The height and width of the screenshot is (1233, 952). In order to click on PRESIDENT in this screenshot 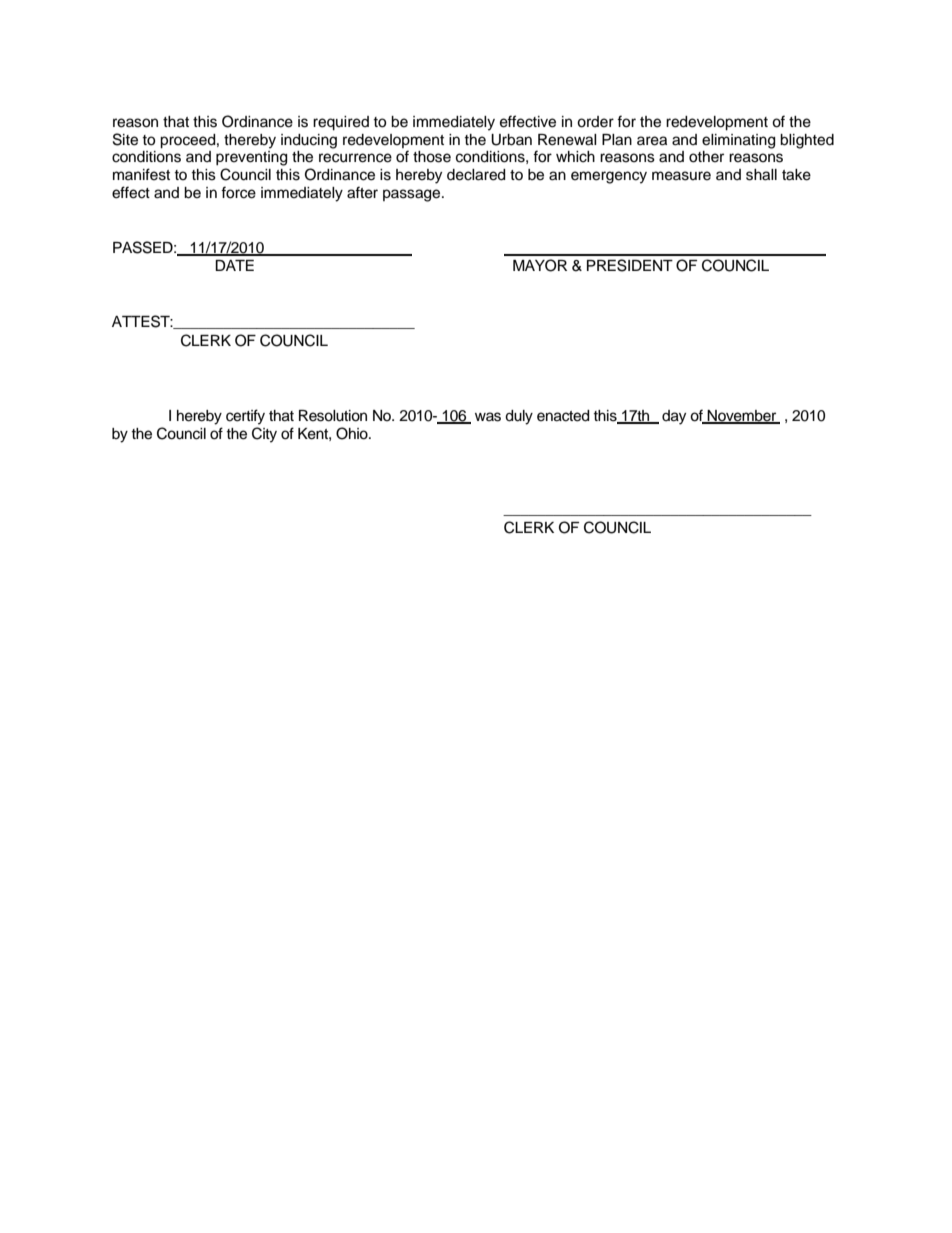, I will do `click(630, 265)`.
